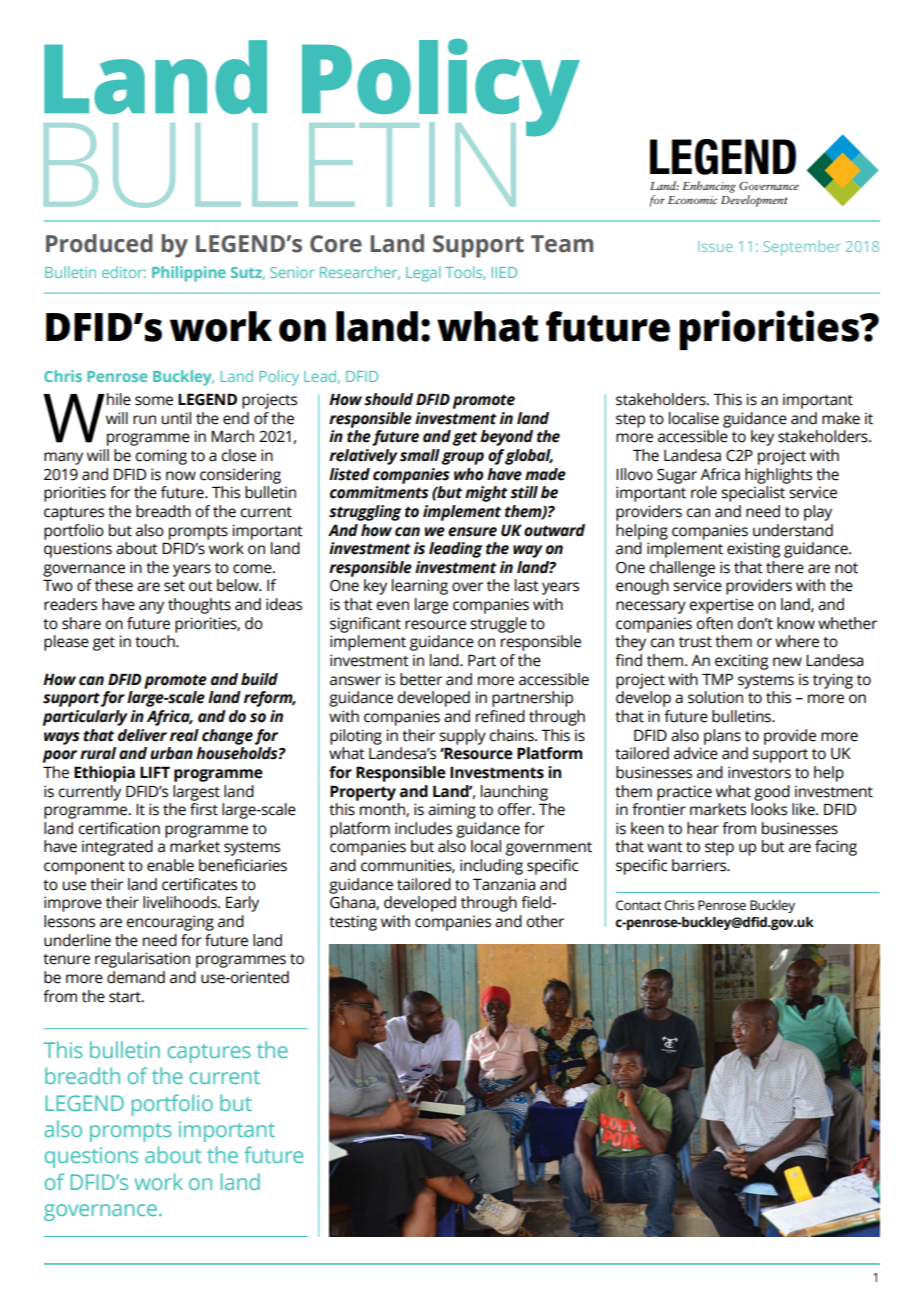 The height and width of the screenshot is (1308, 924). What do you see at coordinates (545, 921) in the screenshot?
I see `other` at bounding box center [545, 921].
